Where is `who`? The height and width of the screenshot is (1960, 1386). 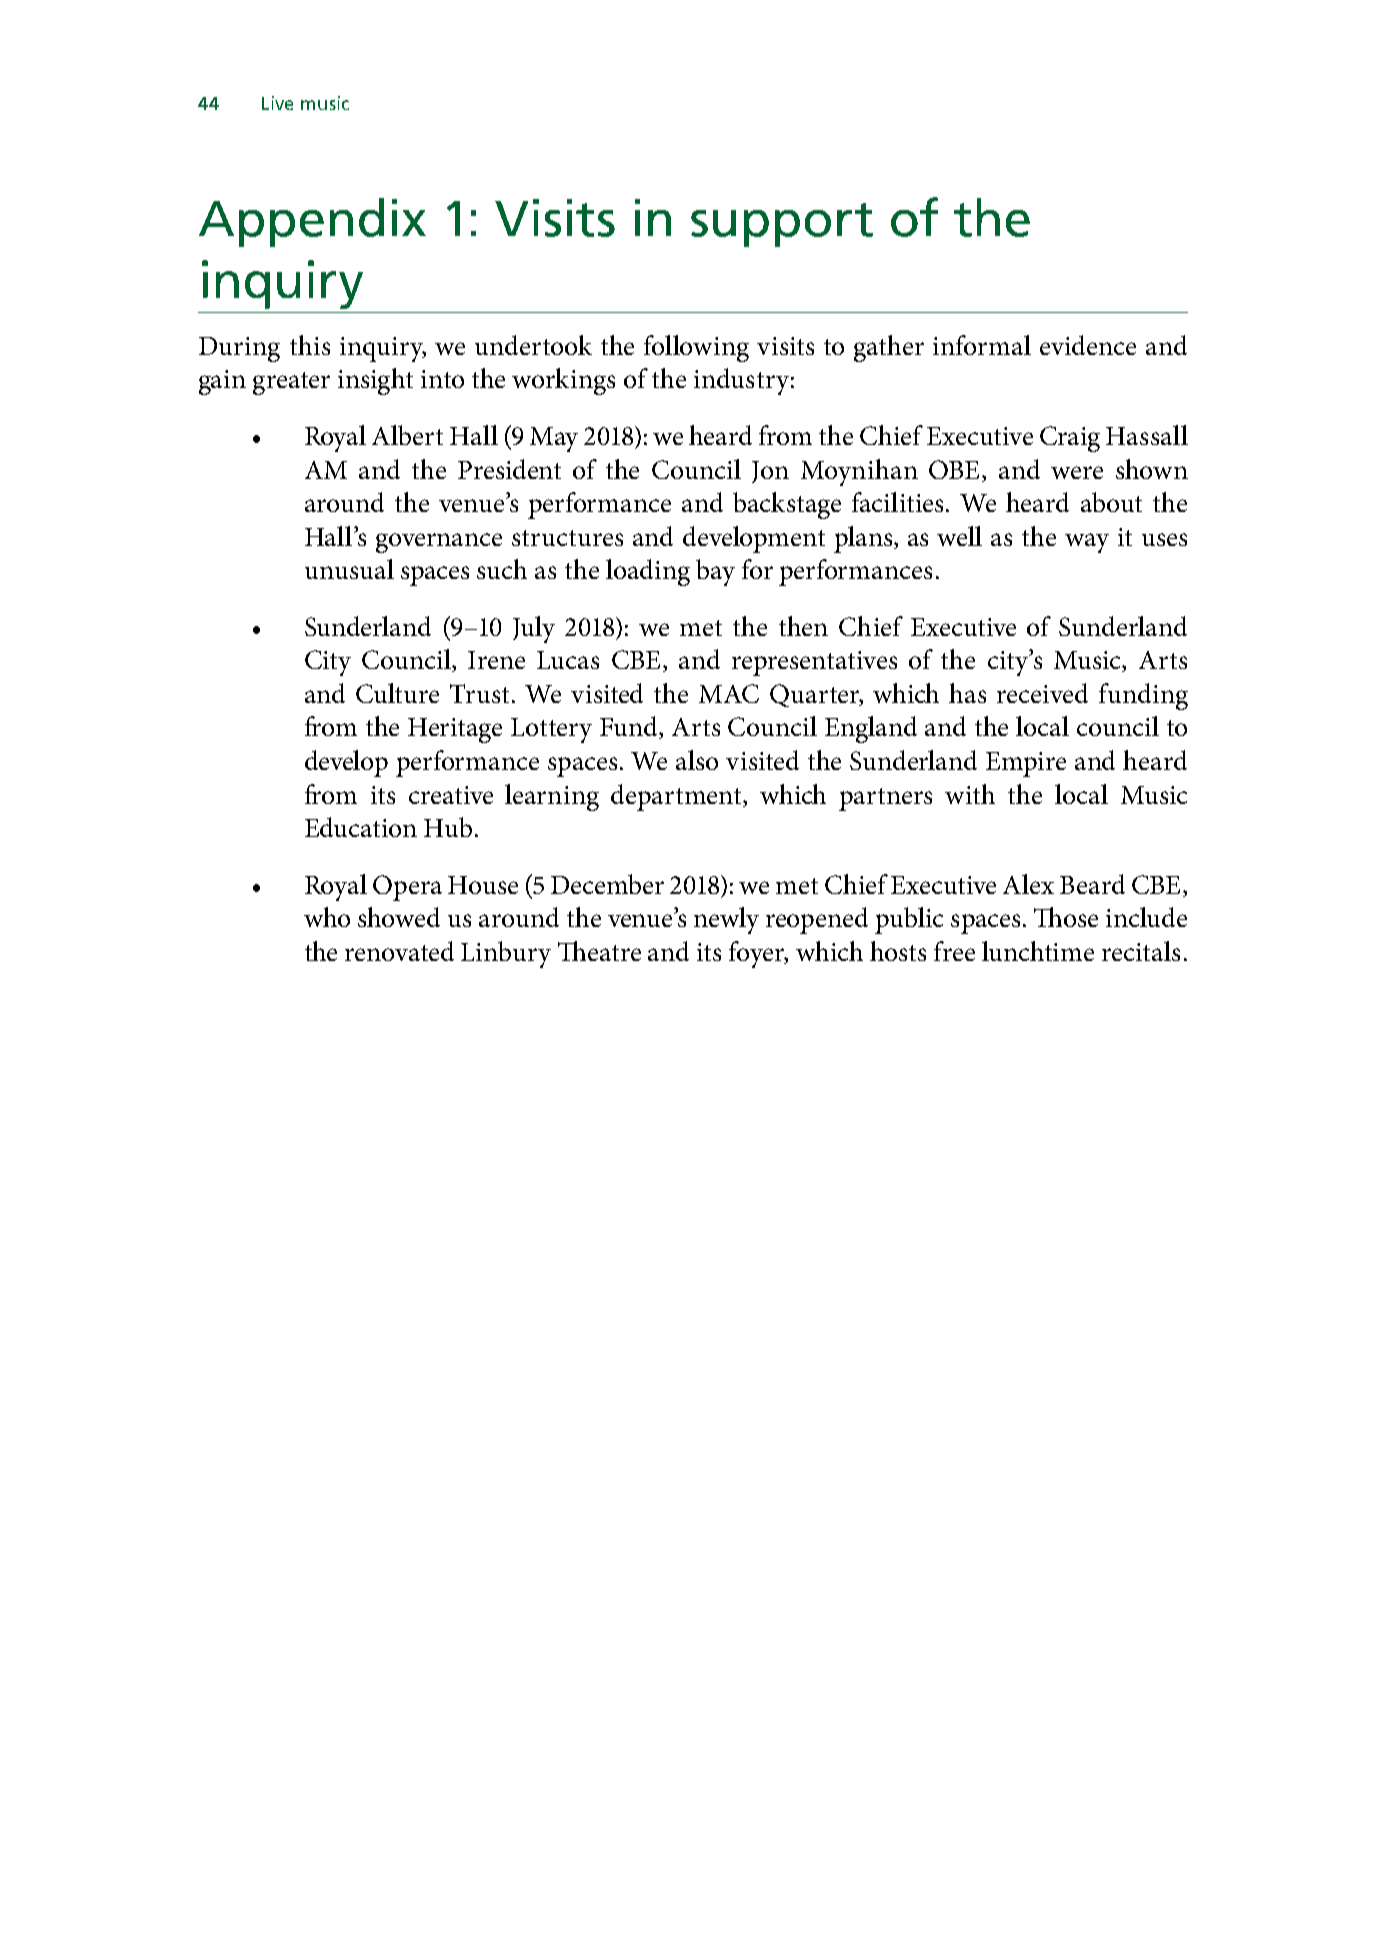 who is located at coordinates (327, 917).
